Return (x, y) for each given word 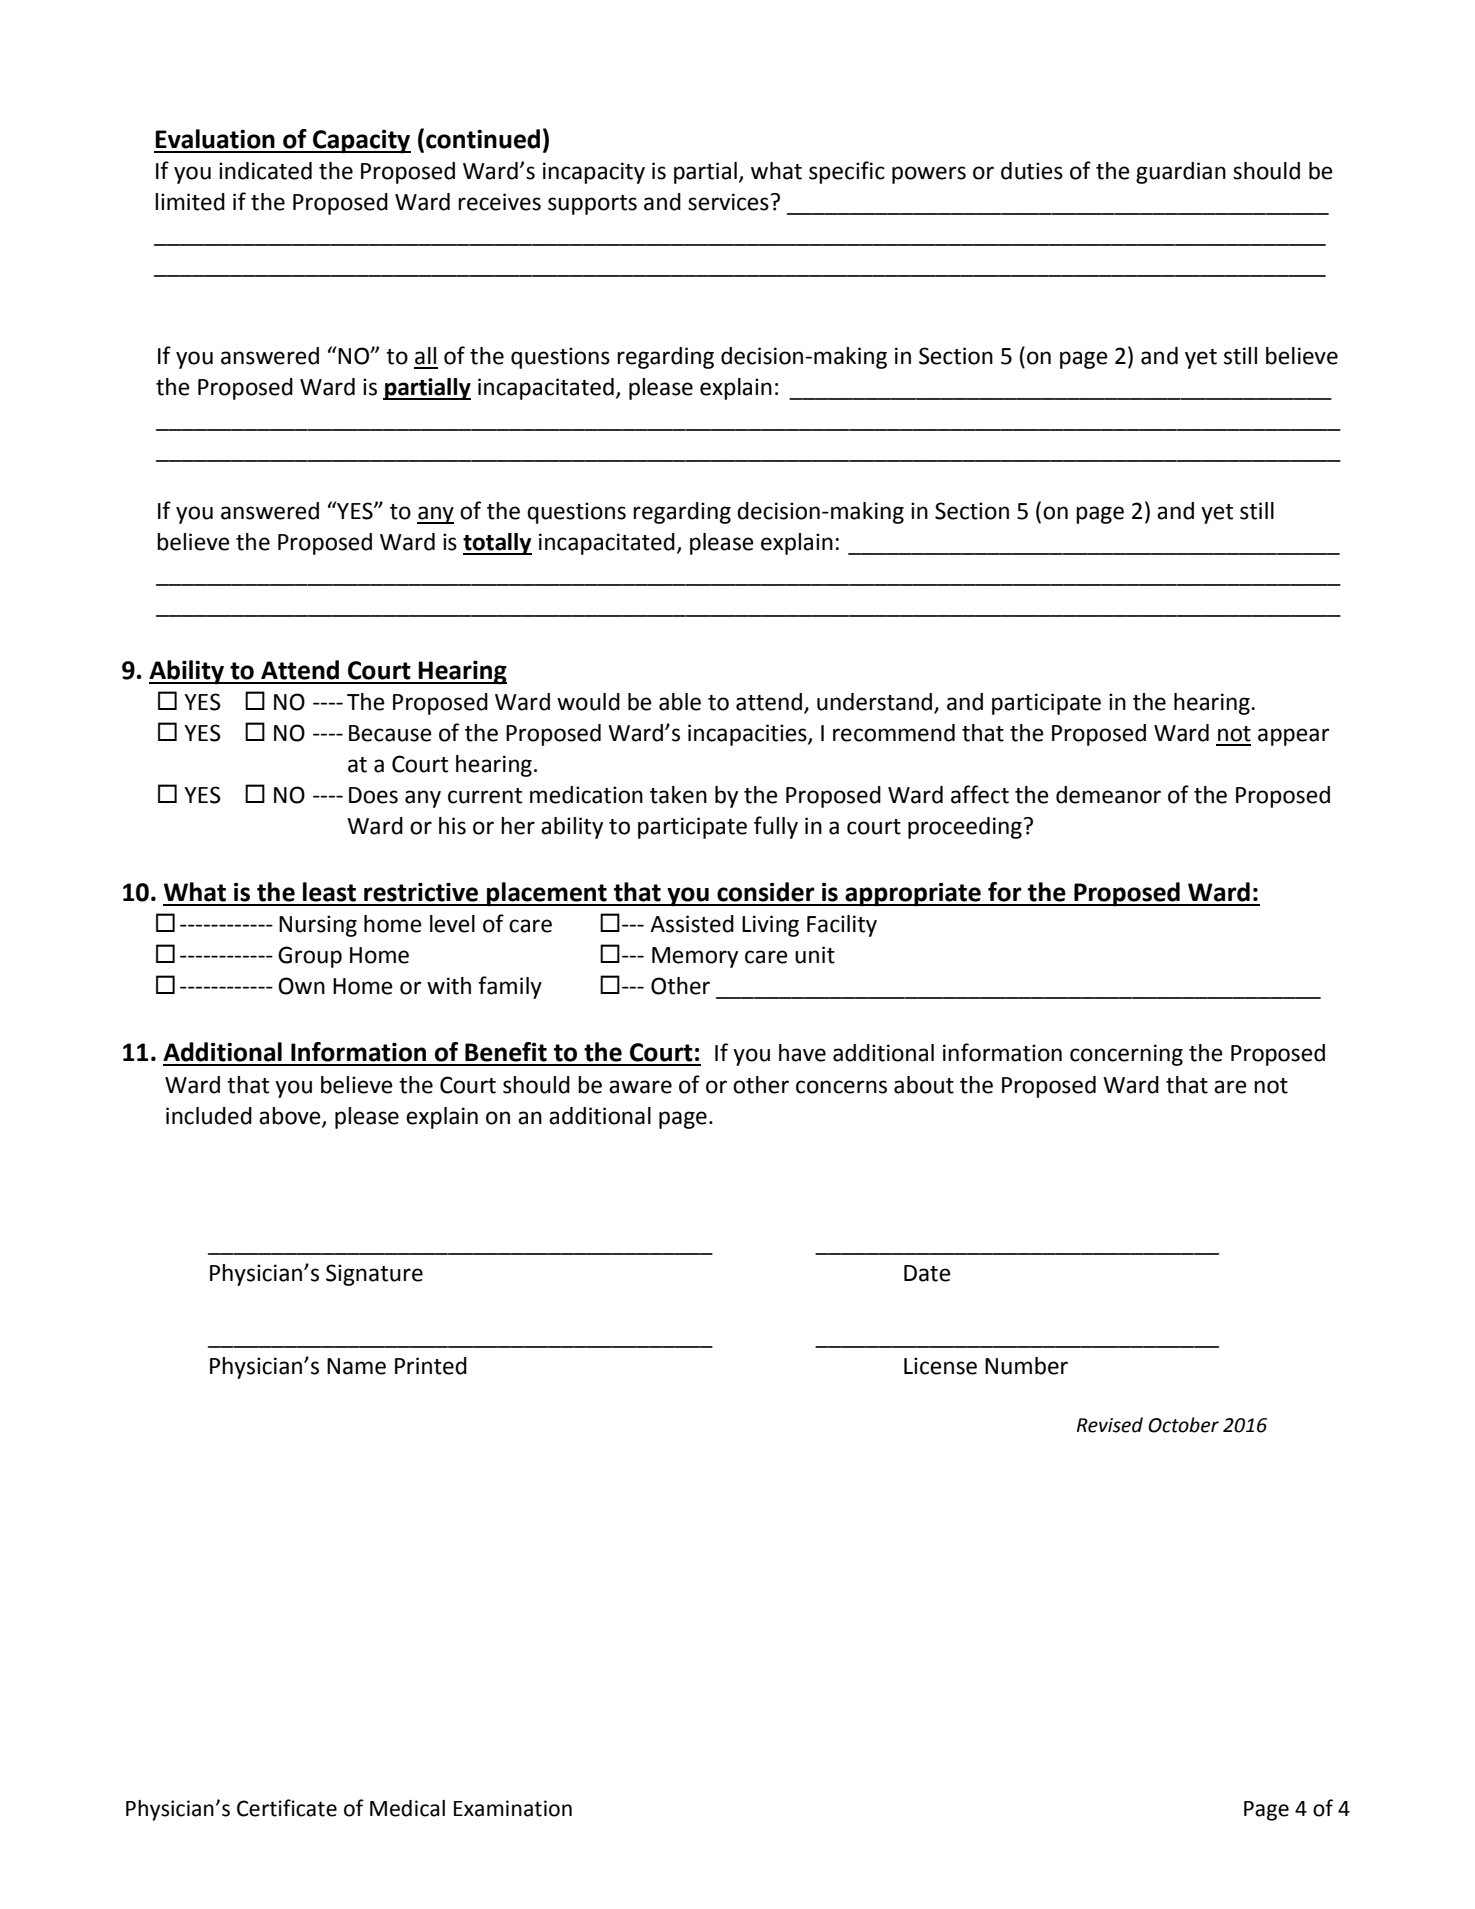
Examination (513, 1808)
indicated (265, 171)
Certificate (287, 1808)
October (1183, 1425)
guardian (1181, 173)
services (728, 202)
